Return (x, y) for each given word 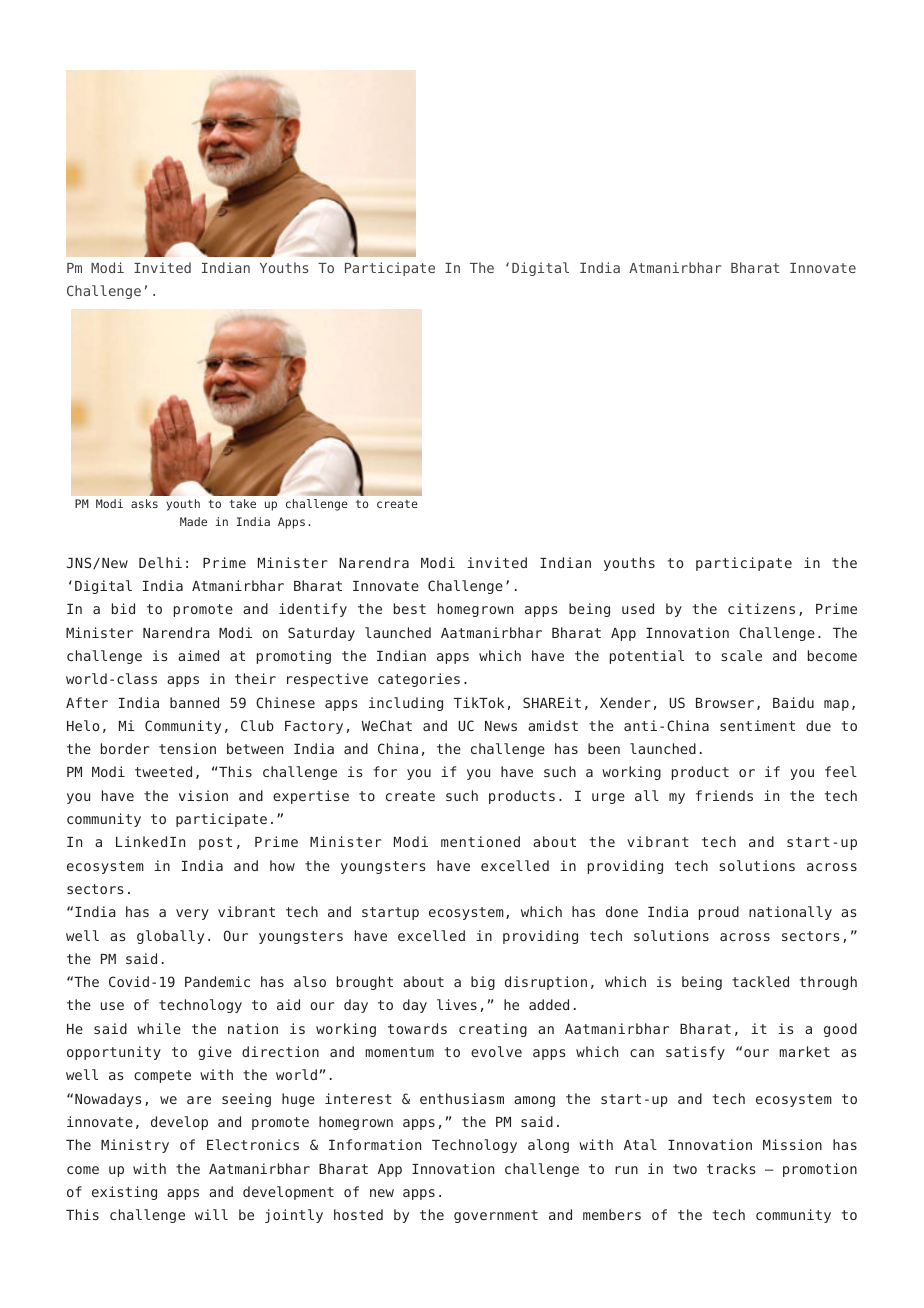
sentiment (757, 725)
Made (193, 521)
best (410, 608)
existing (124, 1193)
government (496, 1216)
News (501, 726)
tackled (760, 981)
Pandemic (217, 981)
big (483, 983)
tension (187, 748)
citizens (761, 608)
